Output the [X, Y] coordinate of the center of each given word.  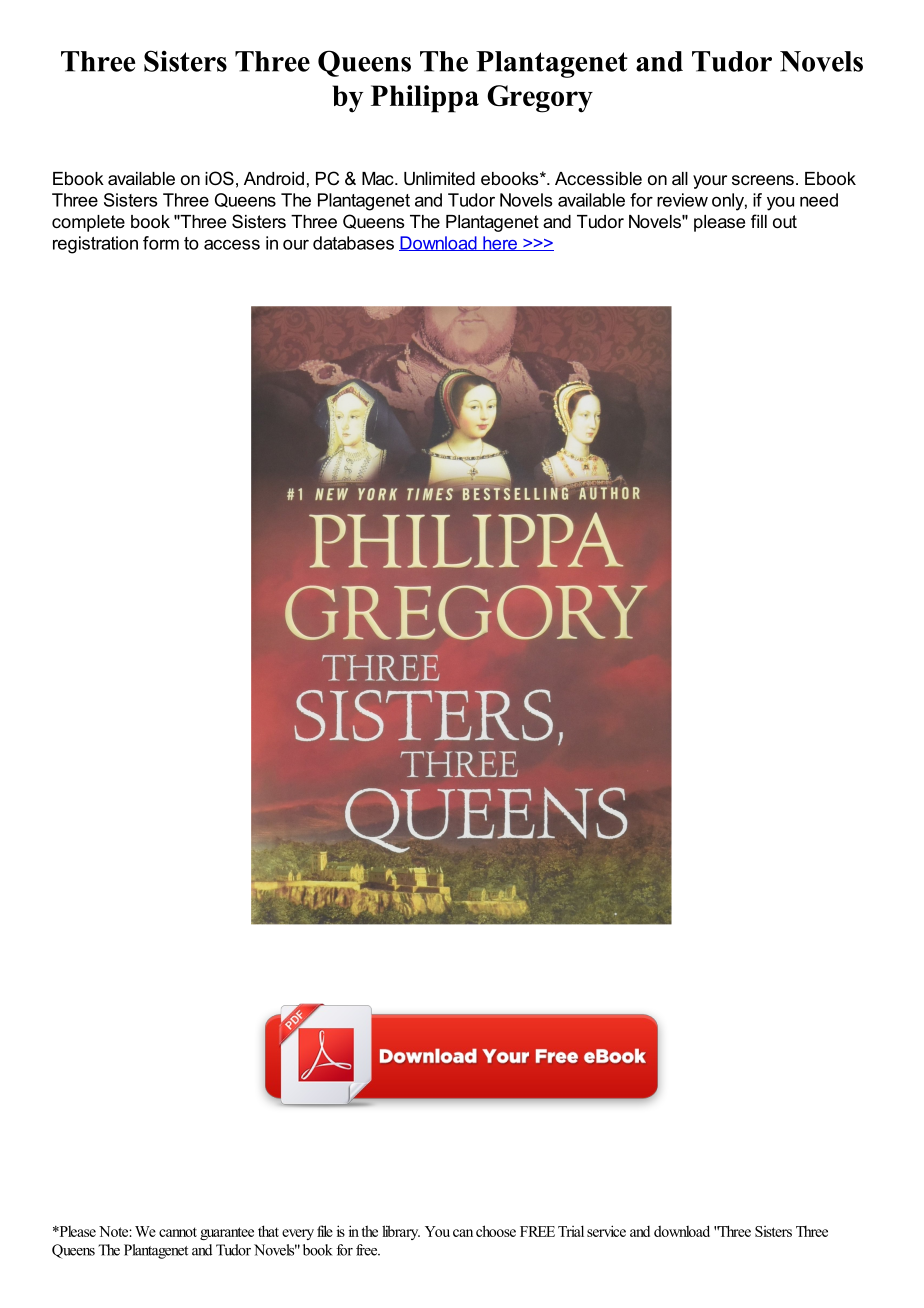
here [500, 243]
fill [759, 221]
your [710, 182]
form [161, 243]
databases [353, 243]
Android [274, 178]
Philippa [425, 99]
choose [496, 1231]
